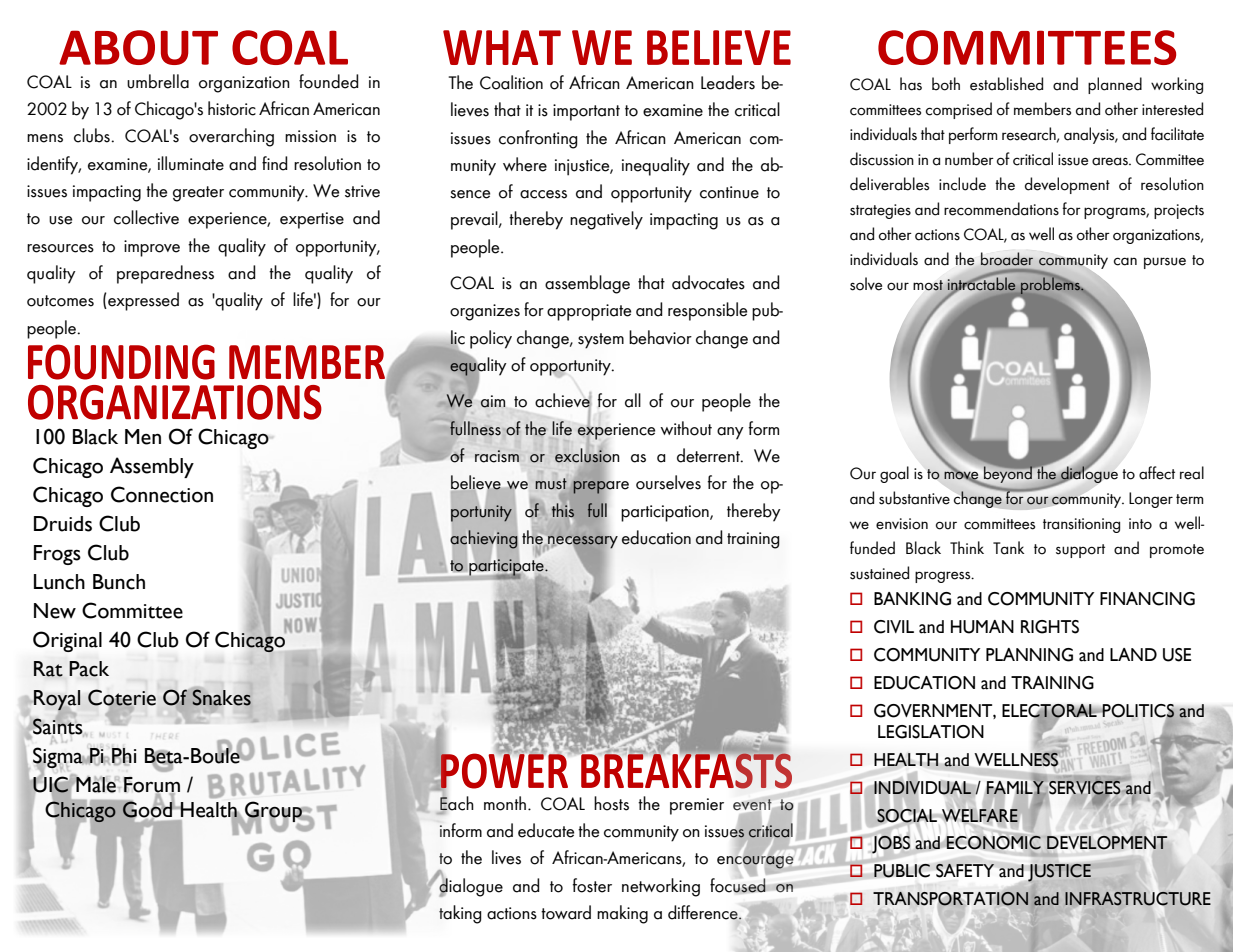 The width and height of the image is (1233, 952). What do you see at coordinates (1042, 109) in the image?
I see `members` at bounding box center [1042, 109].
